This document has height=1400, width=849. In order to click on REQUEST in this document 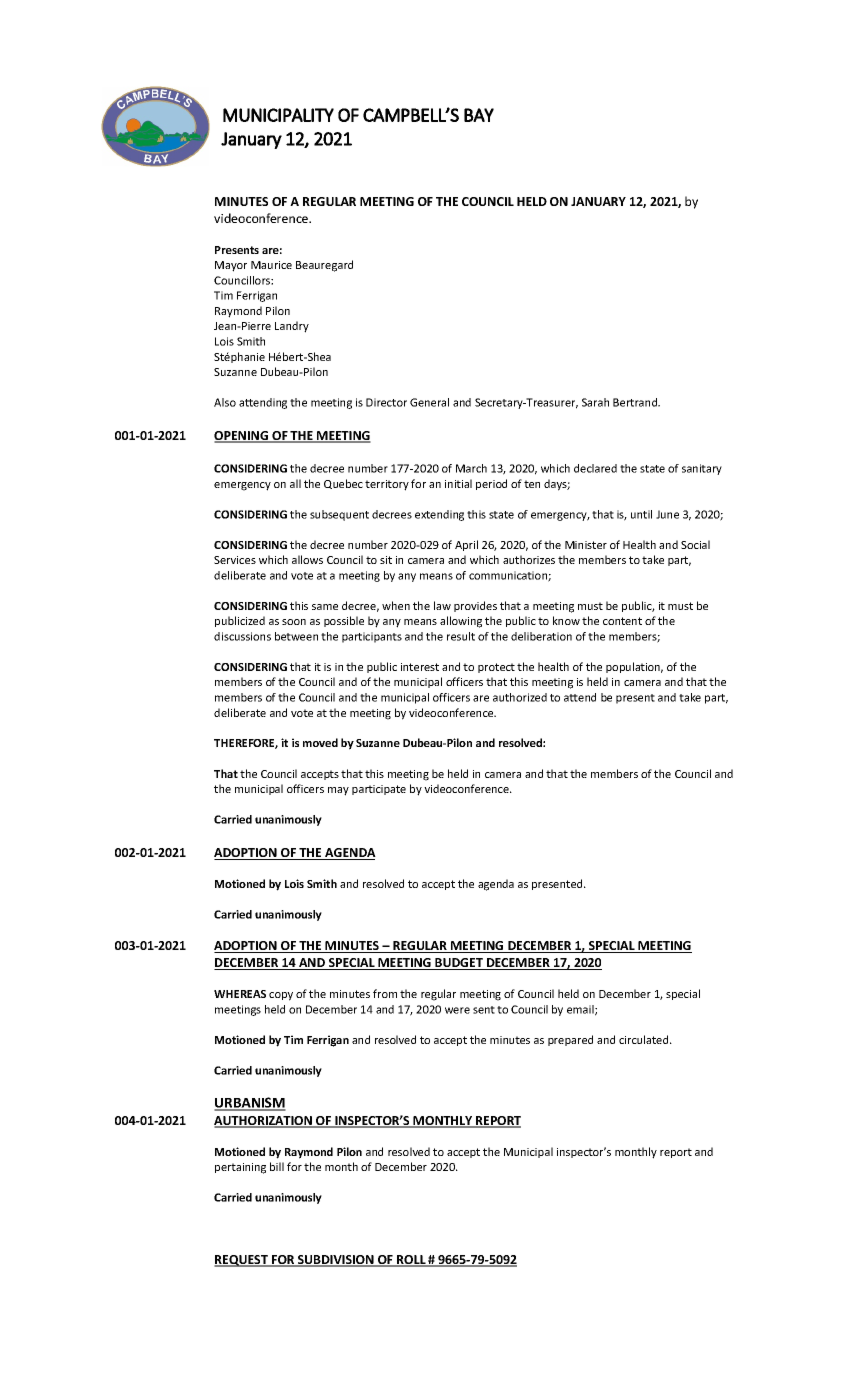, I will do `click(242, 1261)`.
